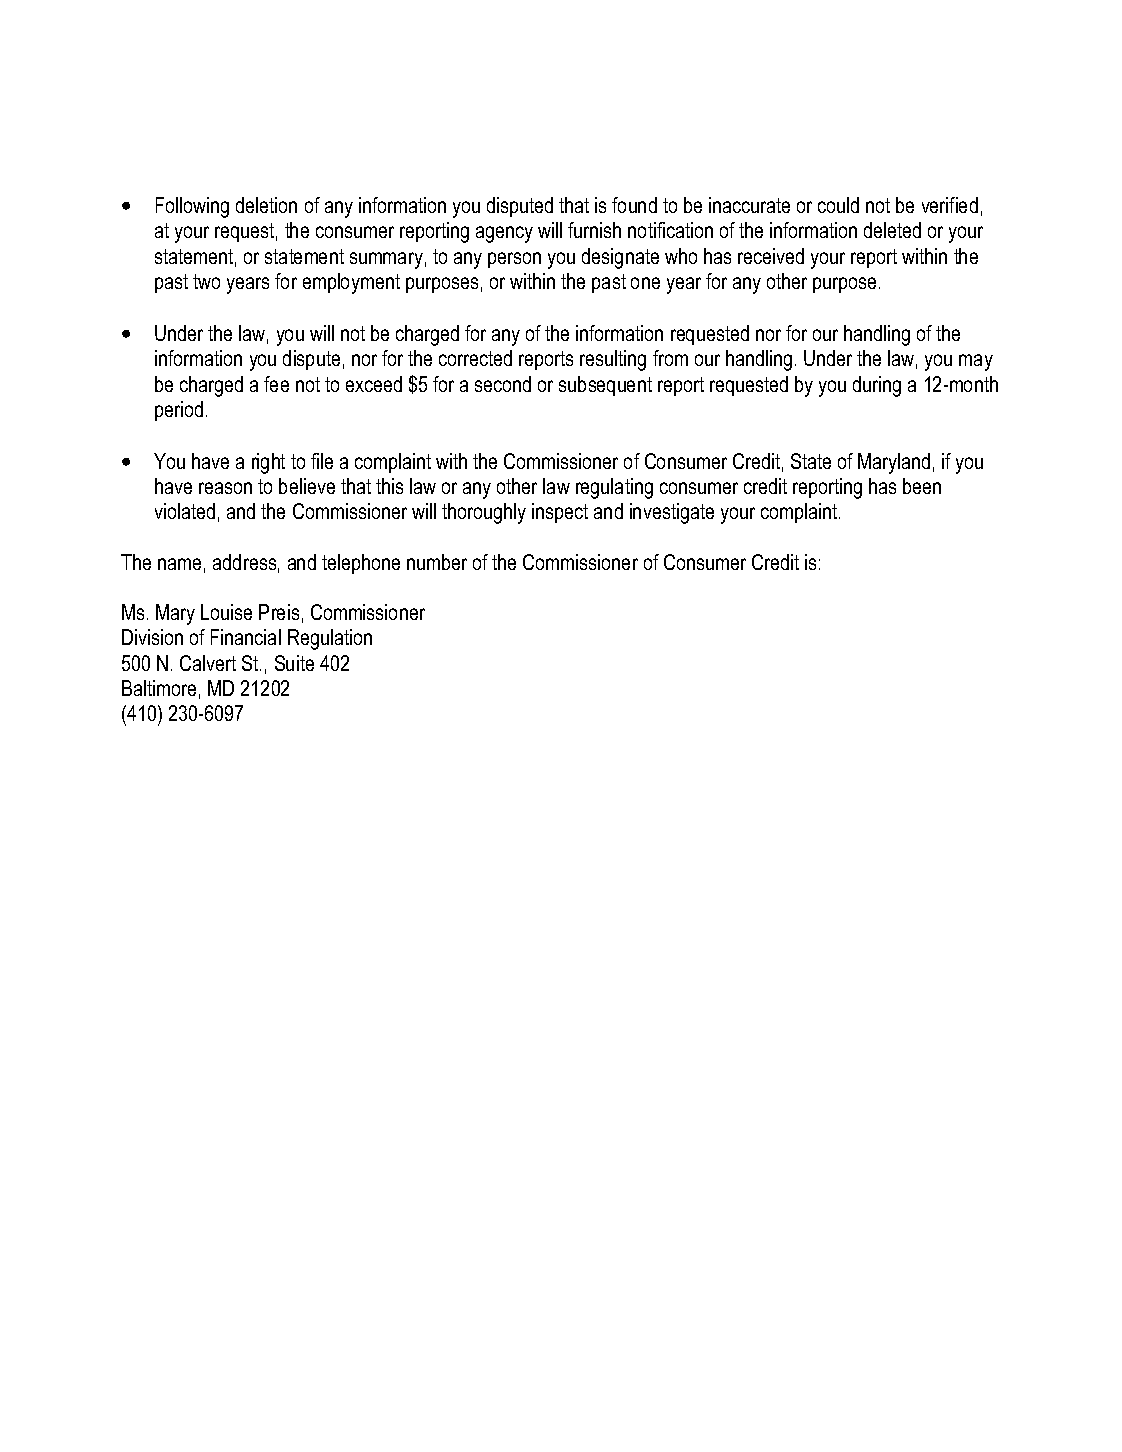 The height and width of the page is (1452, 1122). I want to click on regulating, so click(614, 488).
